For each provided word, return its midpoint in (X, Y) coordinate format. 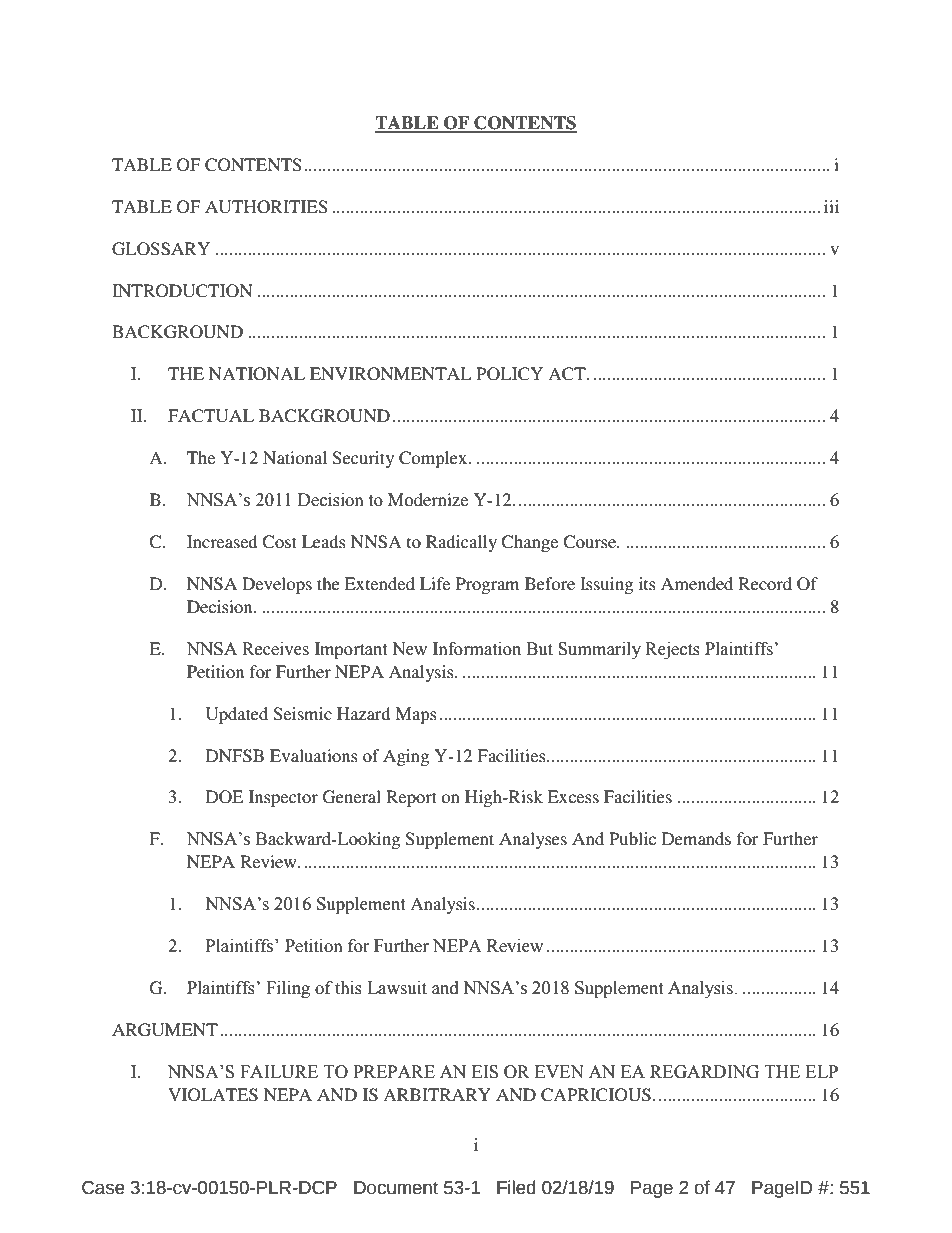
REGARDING (704, 1072)
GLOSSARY (161, 249)
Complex (434, 459)
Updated (237, 715)
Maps (416, 715)
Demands (696, 838)
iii (831, 206)
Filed (516, 1187)
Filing (288, 989)
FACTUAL (211, 416)
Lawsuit (397, 988)
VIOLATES (213, 1095)
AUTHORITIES (266, 207)
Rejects (672, 650)
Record (765, 583)
